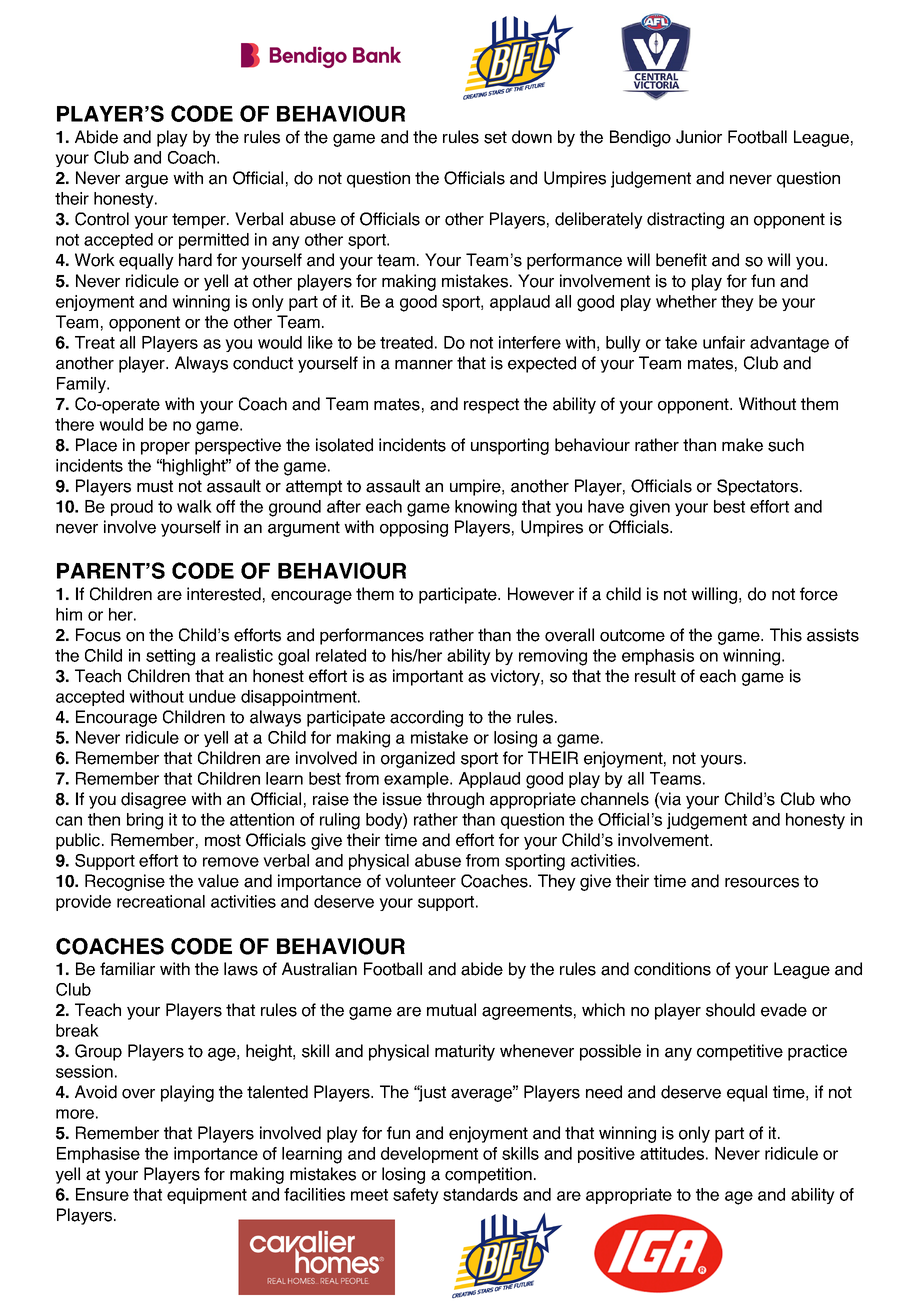 This screenshot has height=1308, width=924. What do you see at coordinates (420, 881) in the screenshot?
I see `volunteer` at bounding box center [420, 881].
